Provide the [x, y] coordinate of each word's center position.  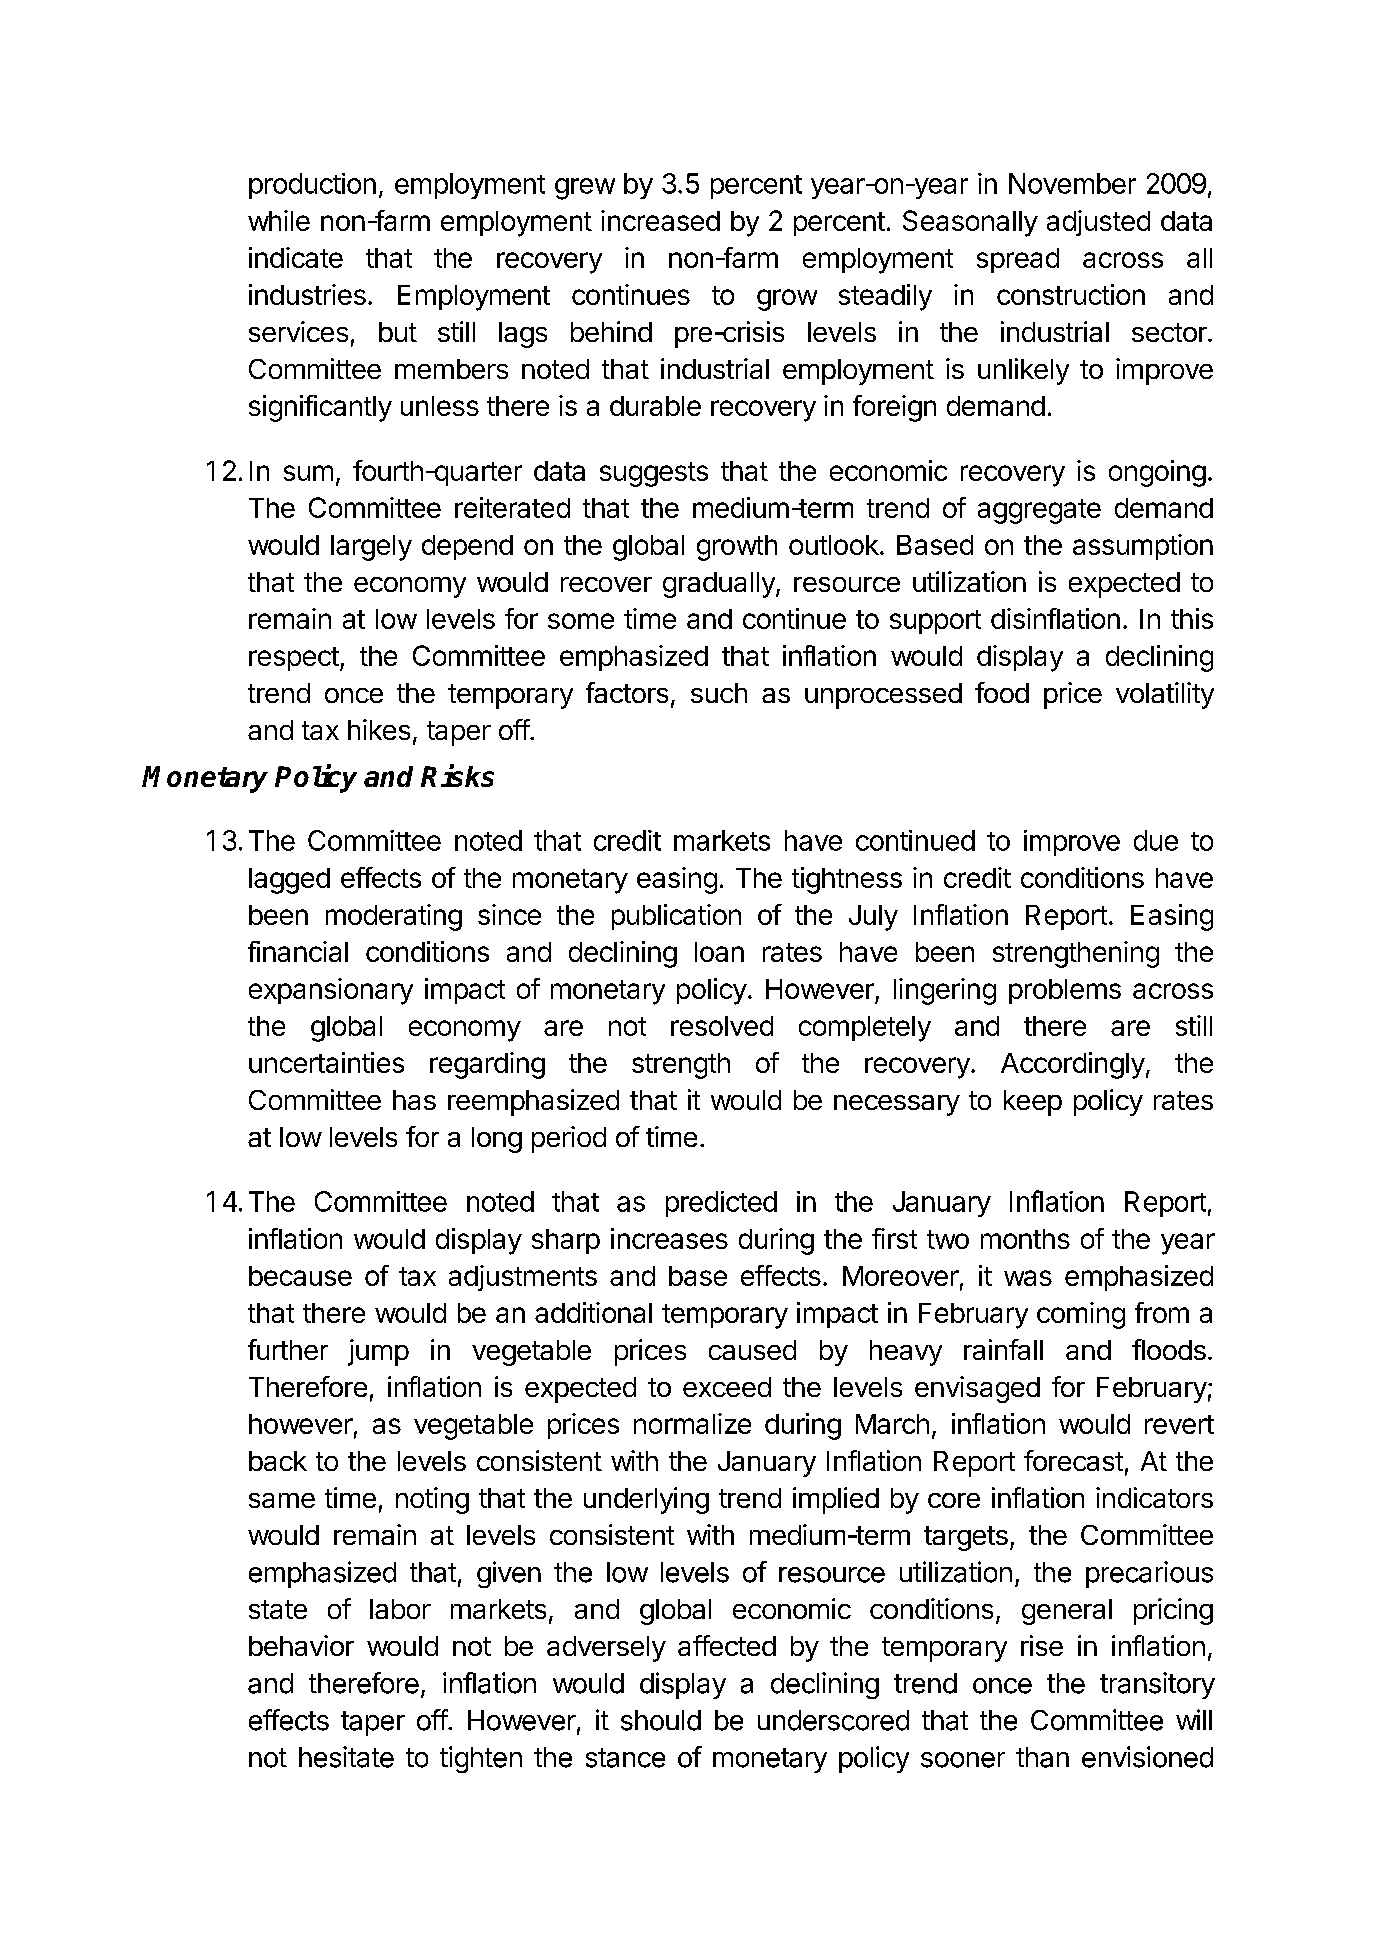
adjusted [1098, 223]
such [719, 693]
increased [660, 220]
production [312, 186]
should [661, 1720]
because [300, 1276]
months [1025, 1239]
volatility [1165, 695]
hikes [379, 729]
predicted [721, 1204]
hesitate [346, 1757]
